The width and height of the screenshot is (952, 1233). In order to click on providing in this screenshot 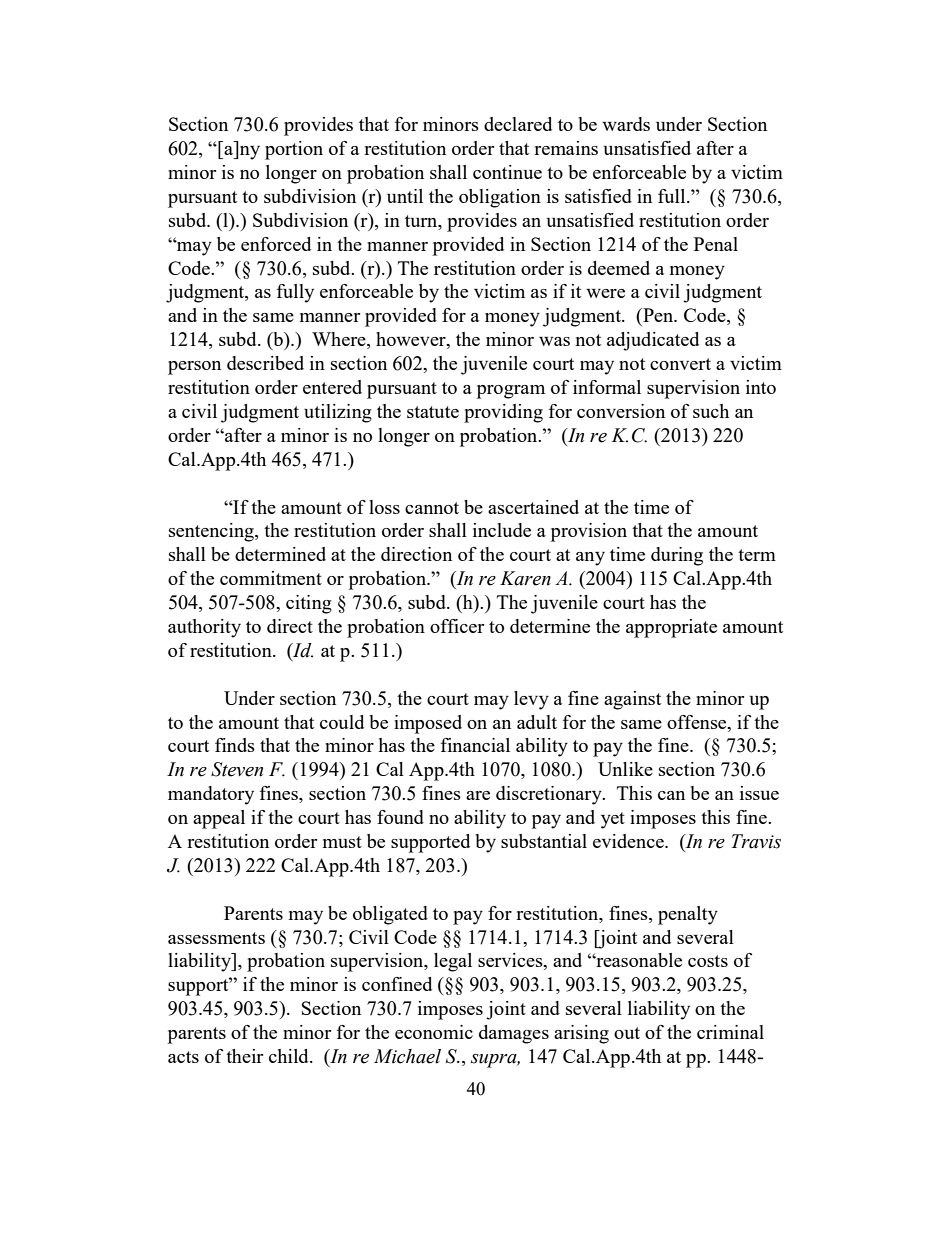, I will do `click(503, 413)`.
